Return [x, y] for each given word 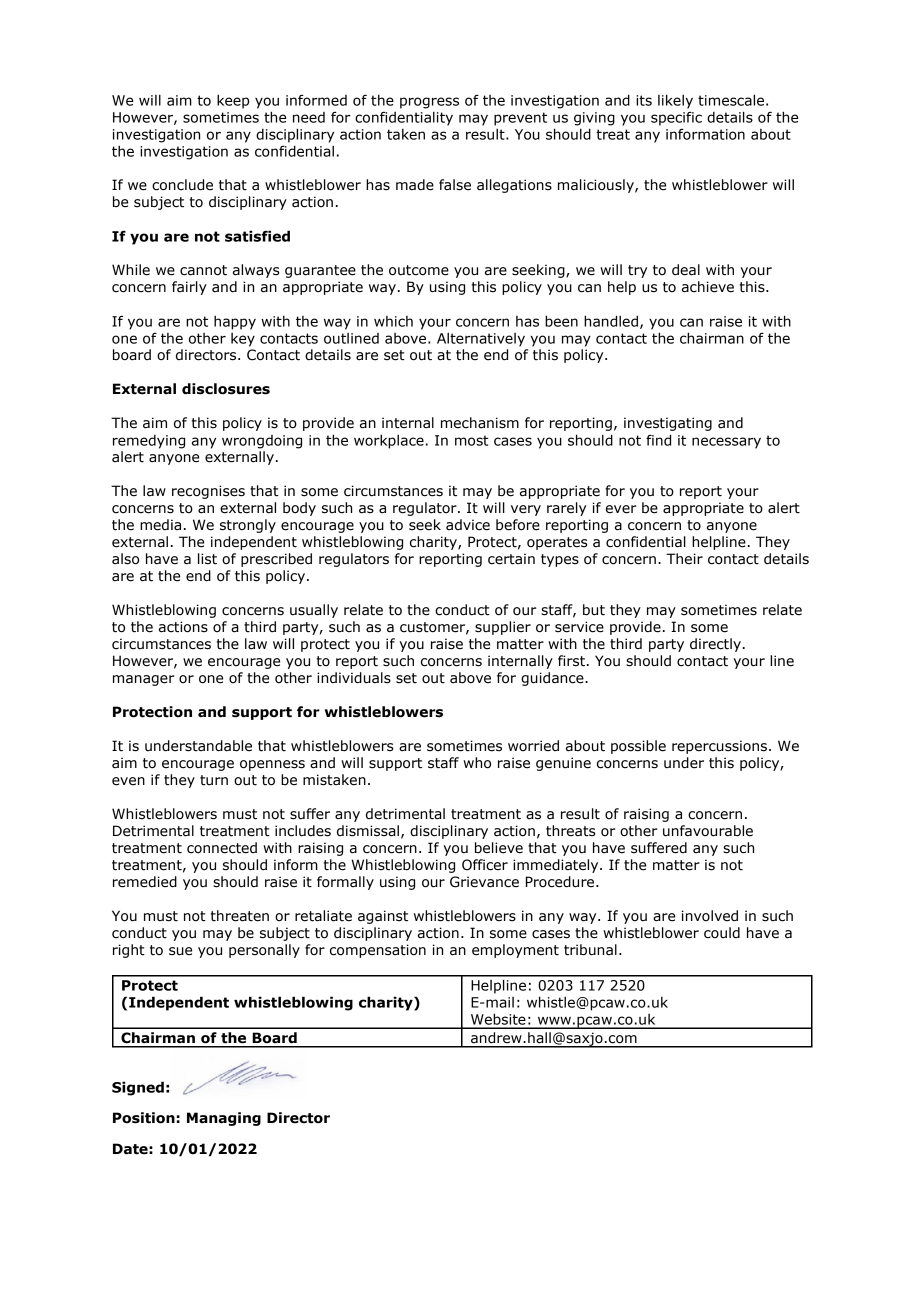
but [594, 610]
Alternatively [481, 339]
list [207, 559]
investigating [668, 424]
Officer [485, 865]
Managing [224, 1119]
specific [676, 119]
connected [222, 848]
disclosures [226, 389]
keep [233, 101]
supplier [503, 628]
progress [429, 103]
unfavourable [708, 831]
